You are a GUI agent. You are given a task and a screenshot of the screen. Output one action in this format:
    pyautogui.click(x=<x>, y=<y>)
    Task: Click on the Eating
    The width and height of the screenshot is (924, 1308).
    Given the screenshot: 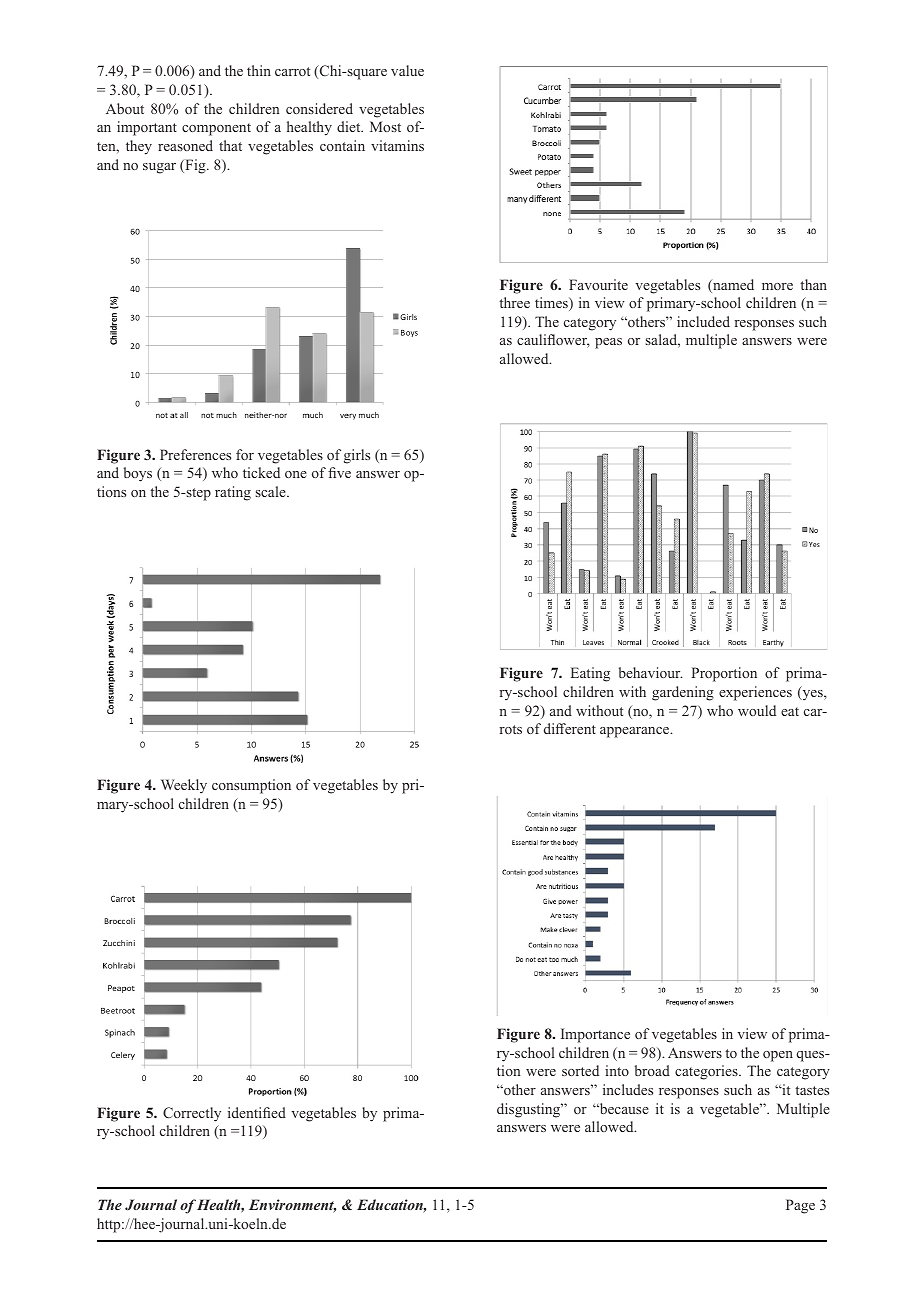 What is the action you would take?
    pyautogui.click(x=590, y=674)
